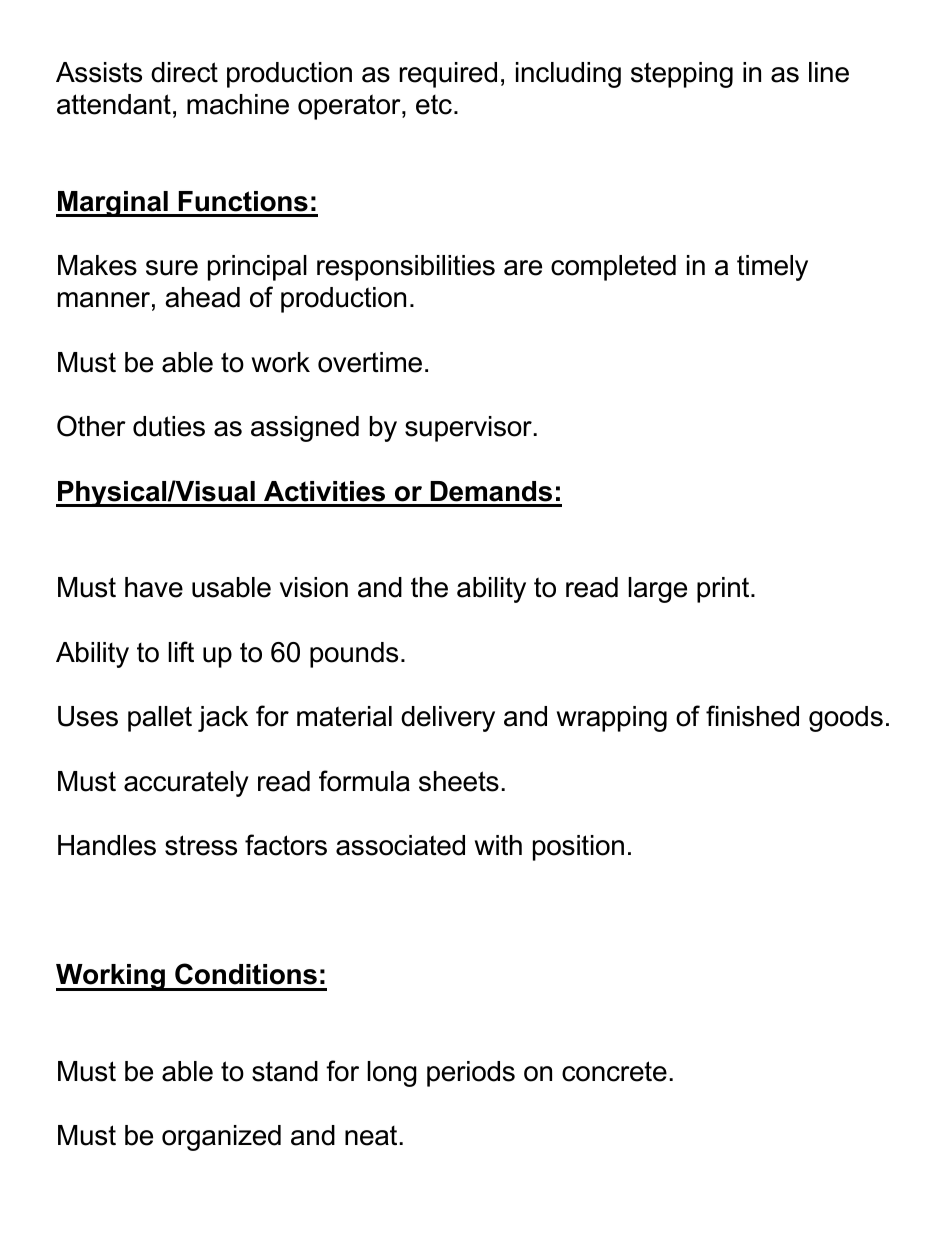 Image resolution: width=952 pixels, height=1233 pixels. What do you see at coordinates (434, 105) in the page?
I see `etc` at bounding box center [434, 105].
